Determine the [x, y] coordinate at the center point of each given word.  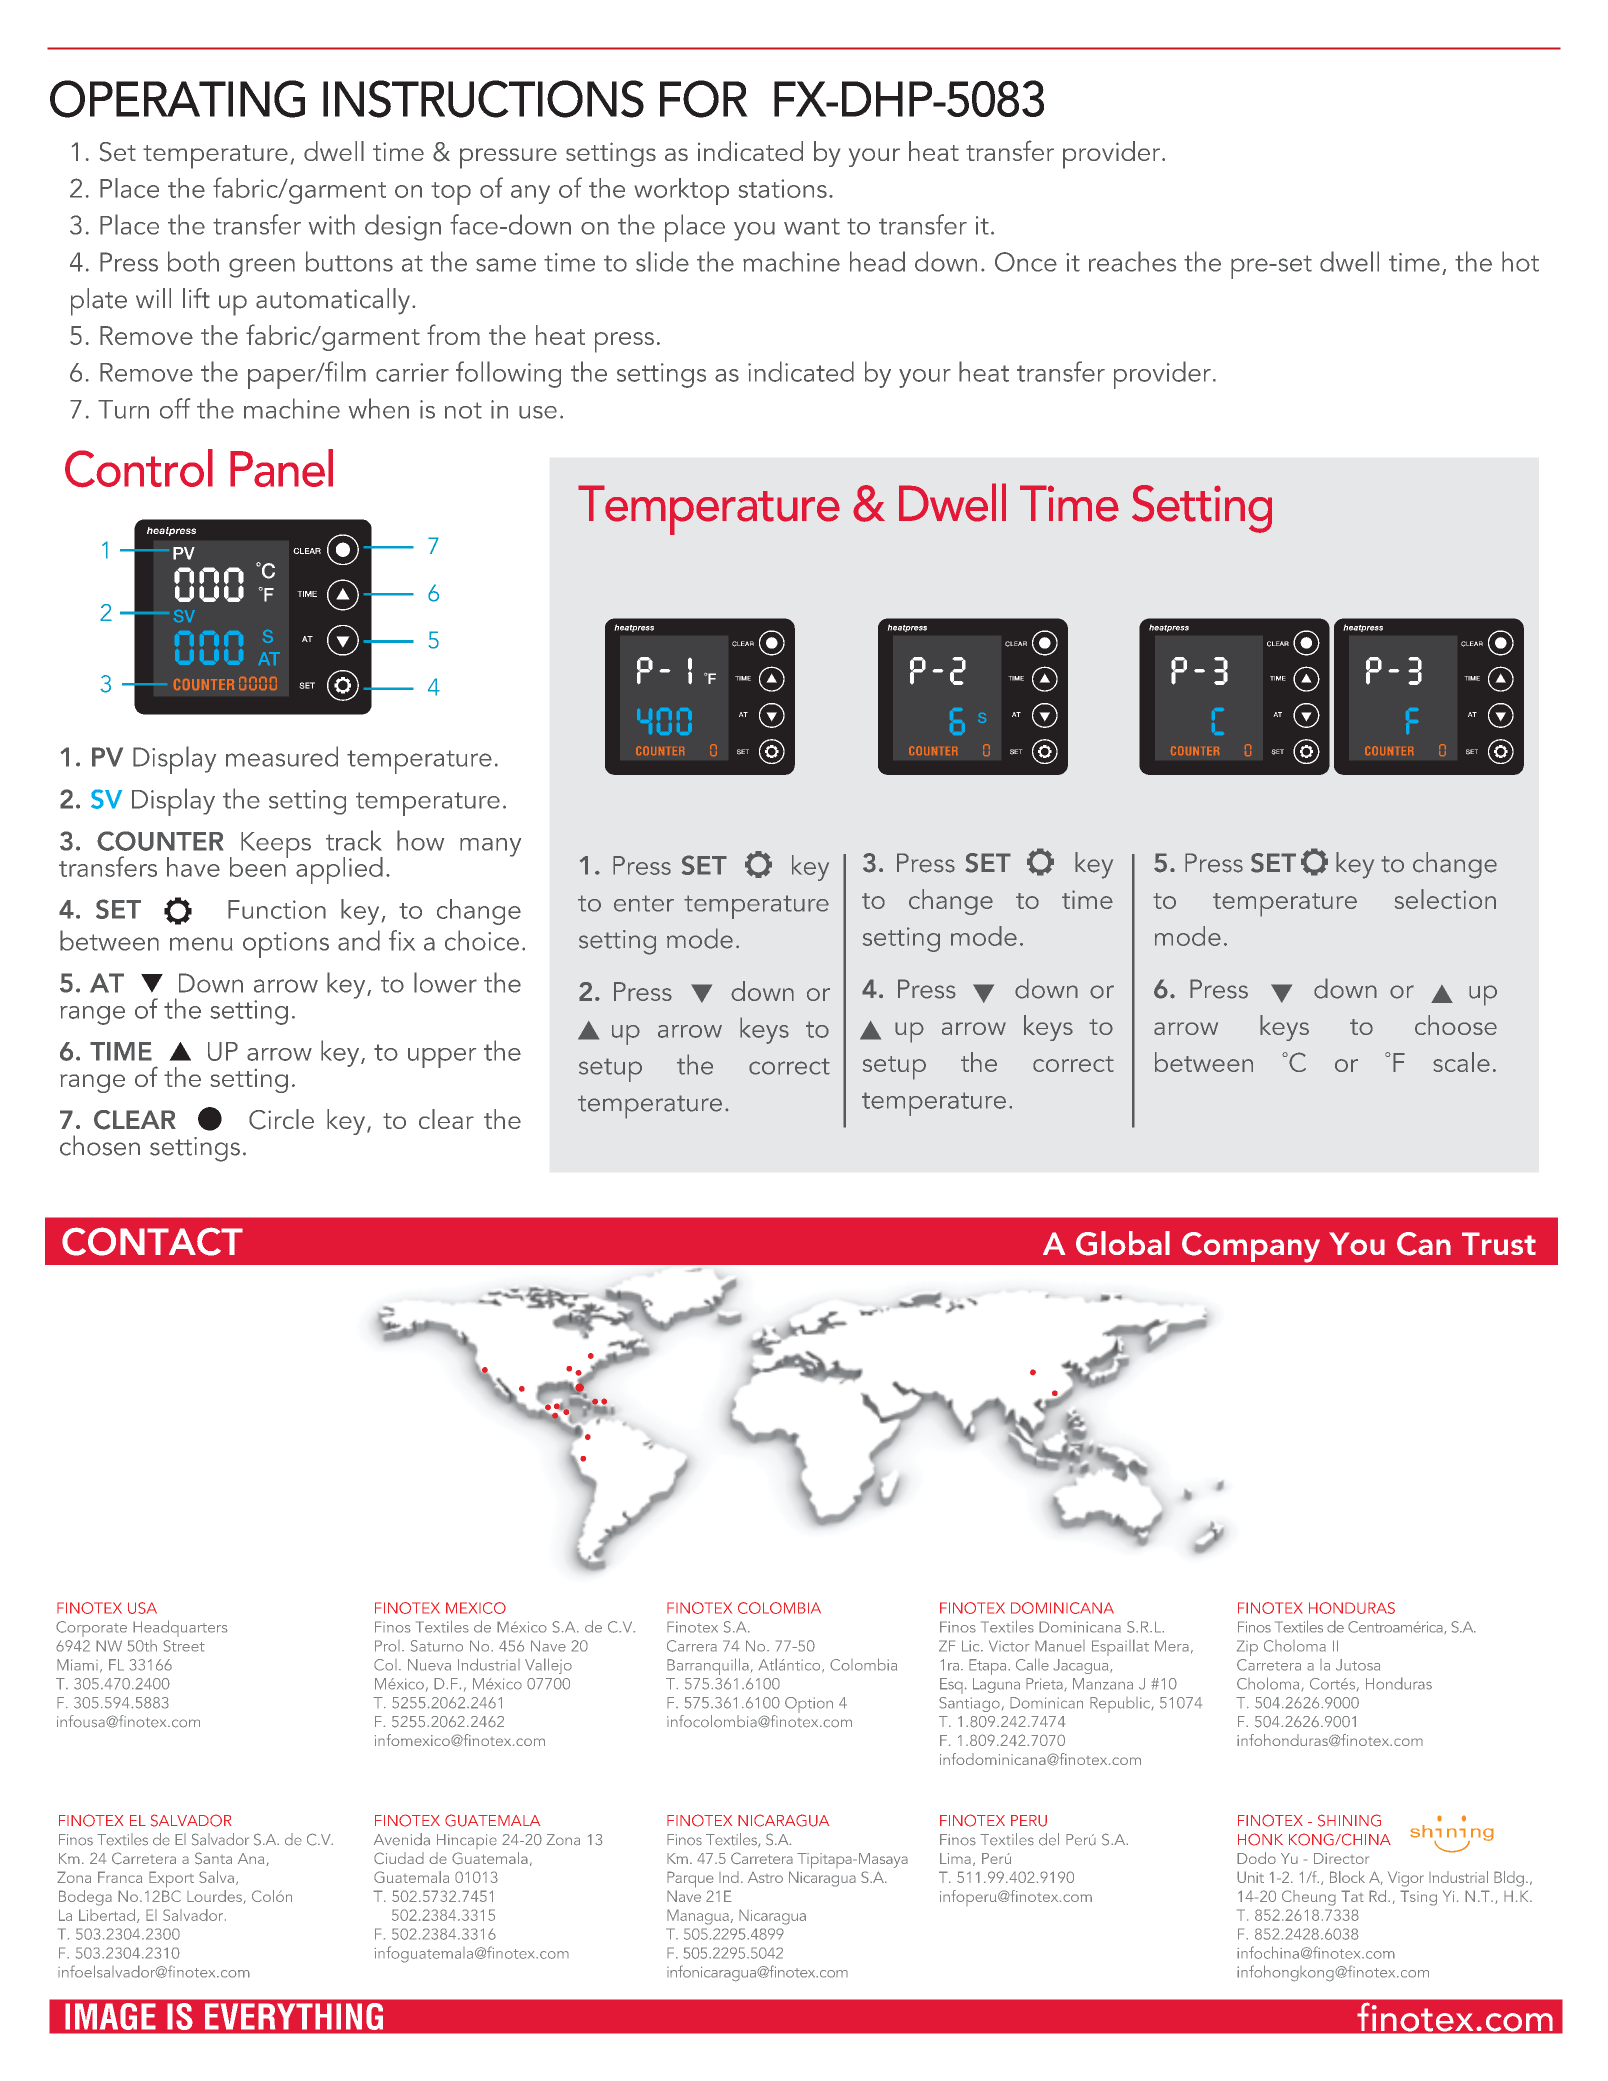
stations [783, 188]
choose [1456, 1025]
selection [1445, 899]
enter [644, 903]
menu [201, 944]
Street [184, 1646]
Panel [281, 468]
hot [1520, 261]
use [538, 412]
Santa [213, 1858]
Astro [765, 1877]
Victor [1009, 1646]
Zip [1247, 1648]
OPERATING [177, 99]
